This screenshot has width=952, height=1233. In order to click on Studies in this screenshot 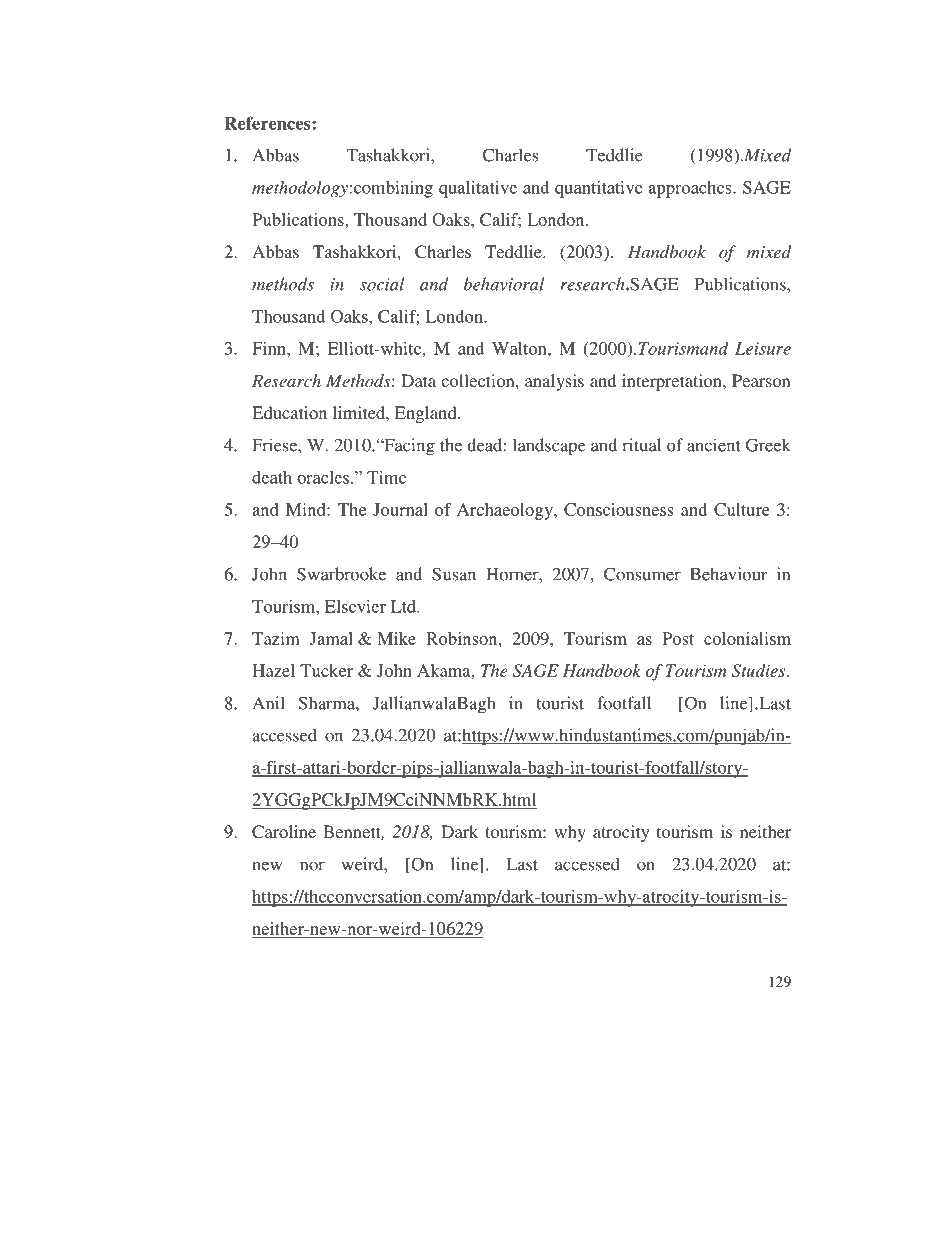, I will do `click(760, 670)`.
